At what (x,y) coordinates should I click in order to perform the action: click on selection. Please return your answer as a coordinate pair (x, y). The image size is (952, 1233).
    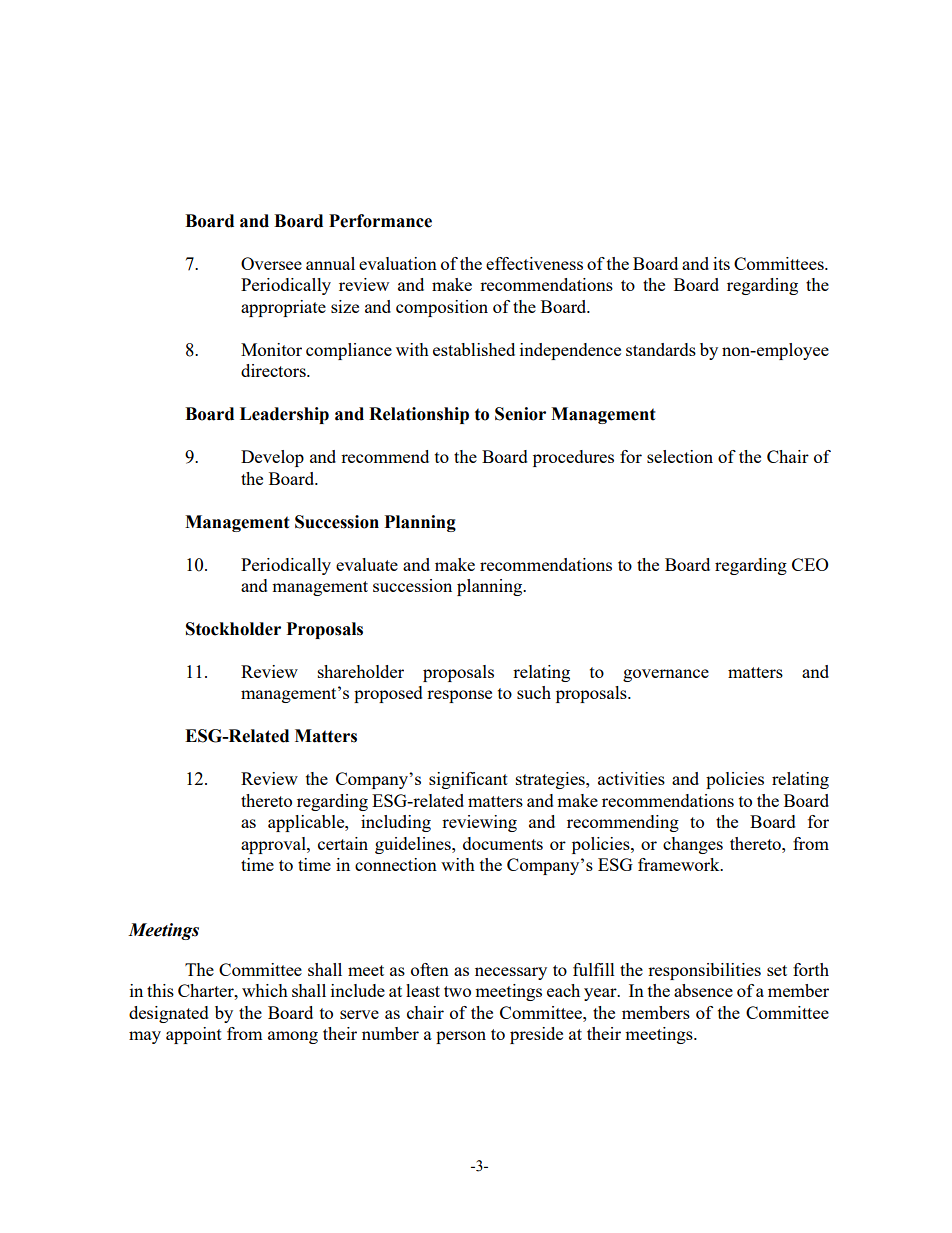
    Looking at the image, I should click on (680, 456).
